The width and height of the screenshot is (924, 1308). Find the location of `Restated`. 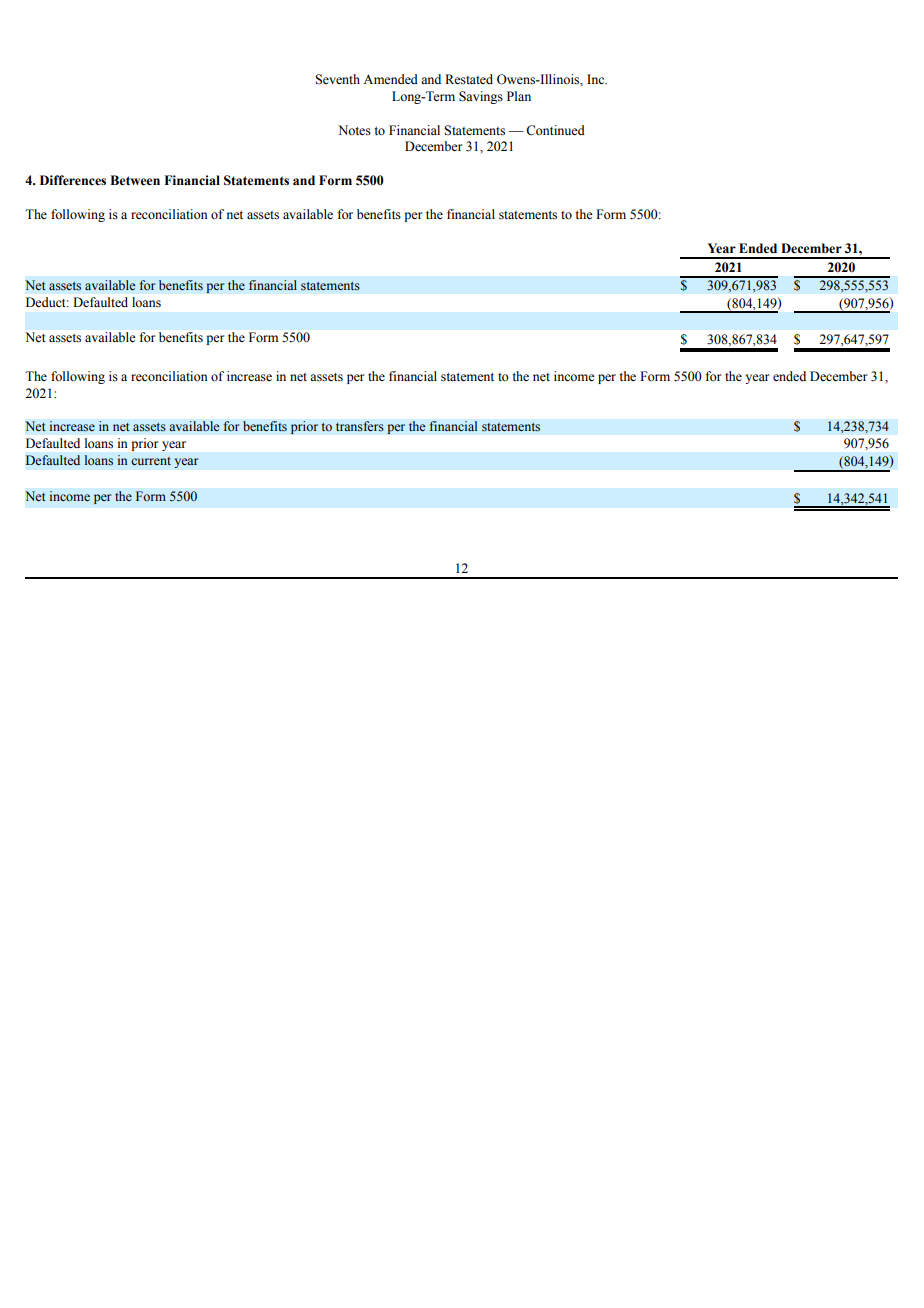

Restated is located at coordinates (469, 79).
